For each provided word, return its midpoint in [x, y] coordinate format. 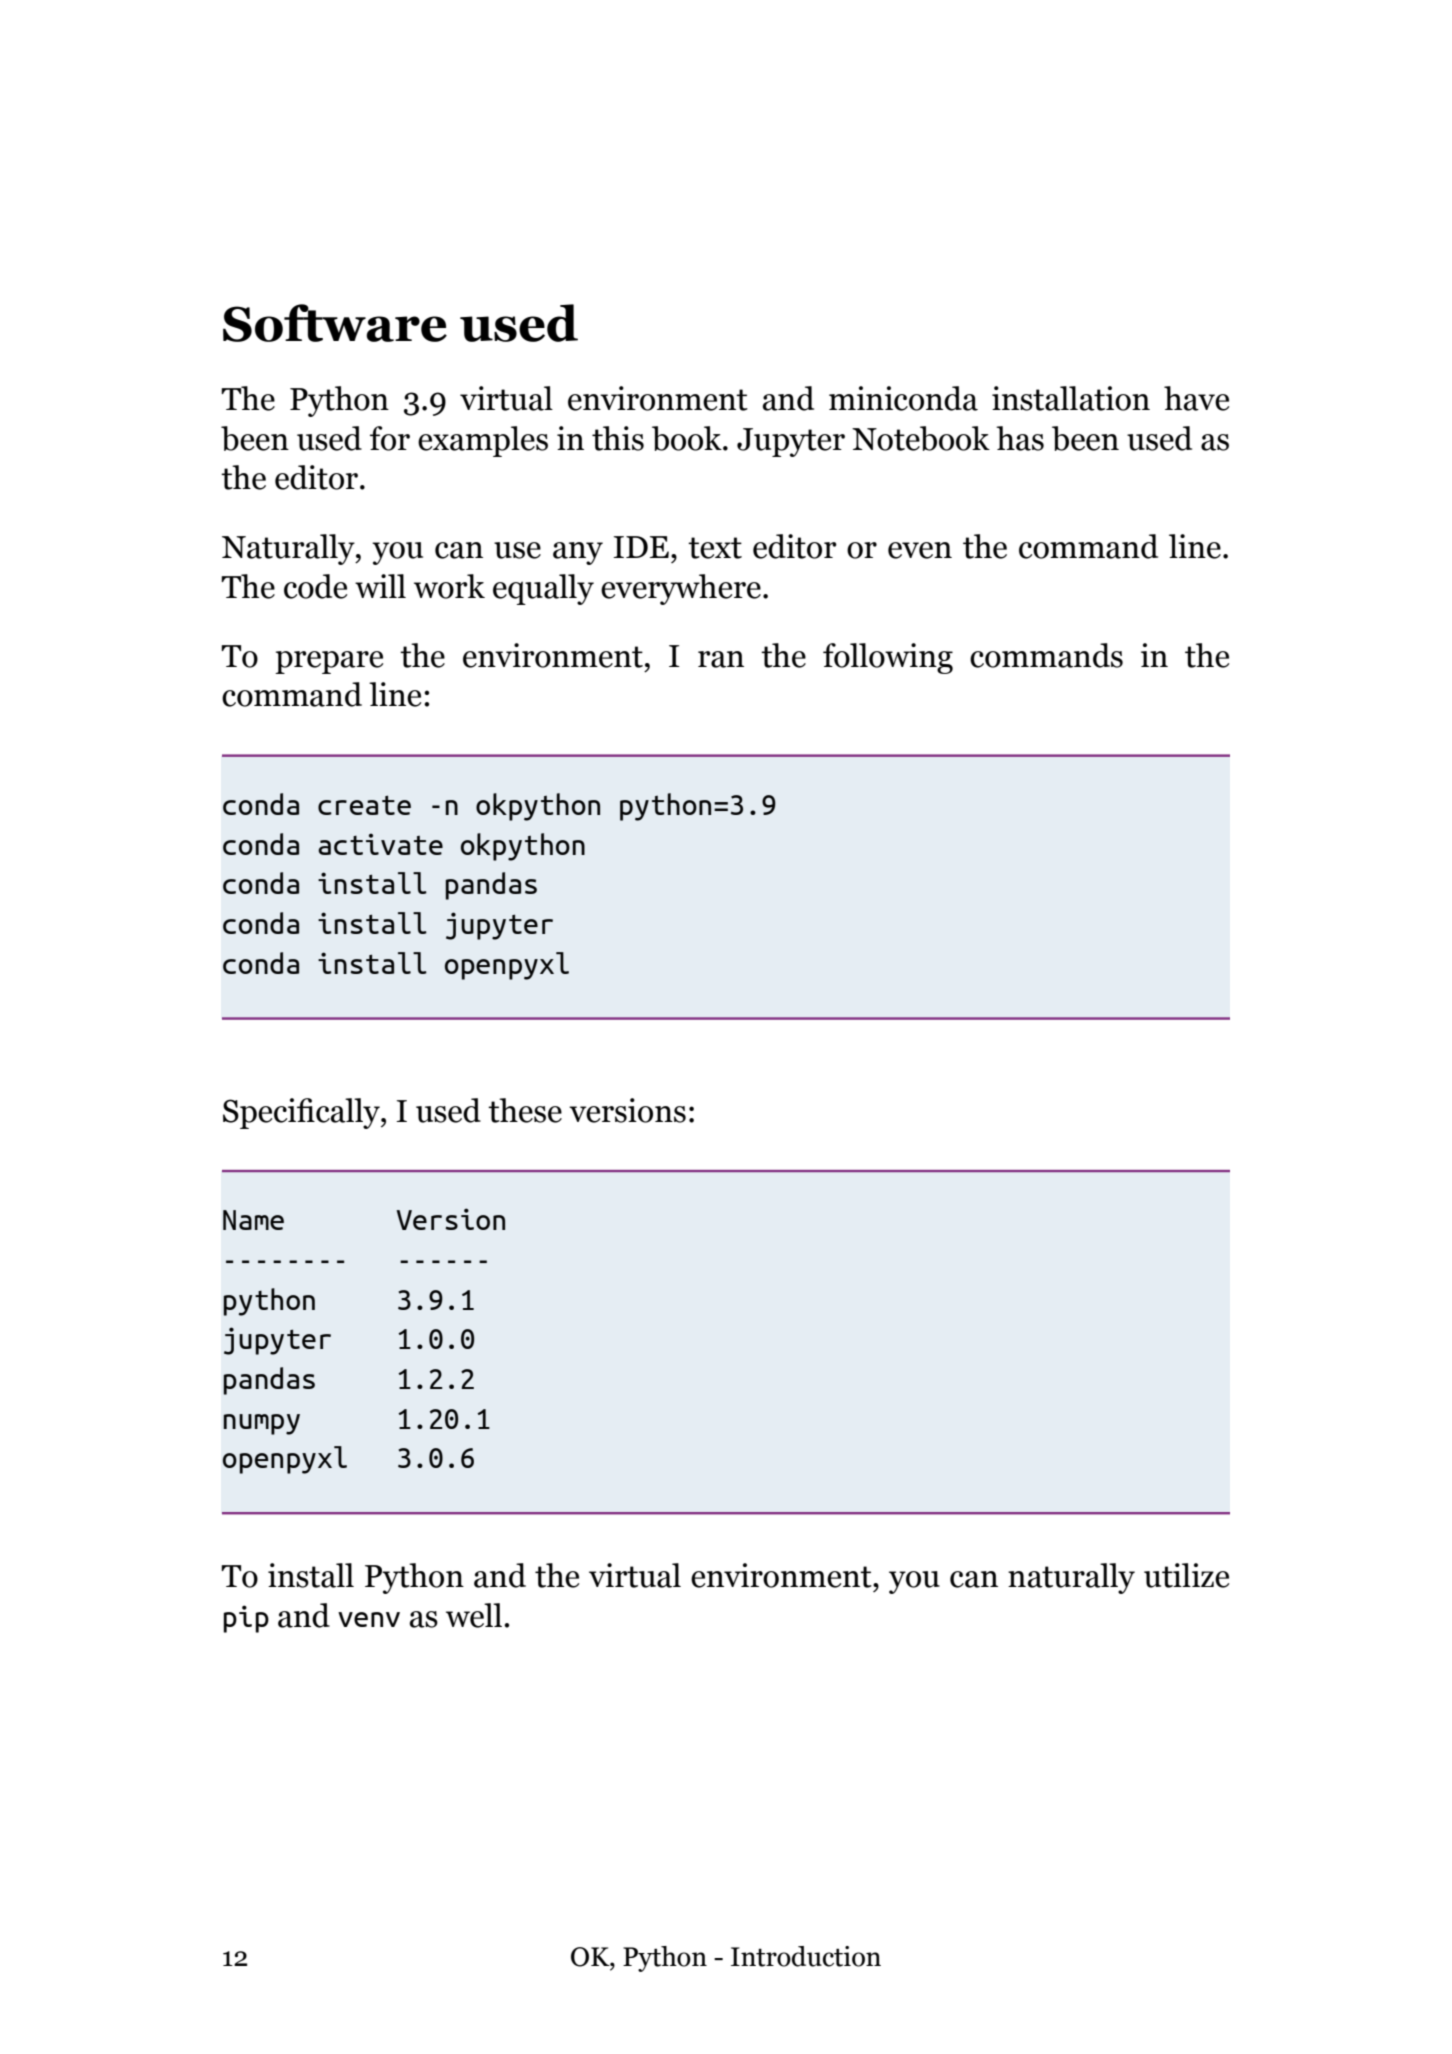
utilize [1186, 1575]
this [618, 438]
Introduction [806, 1956]
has [1020, 438]
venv [369, 1619]
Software [335, 323]
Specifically [302, 1113]
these [525, 1110]
